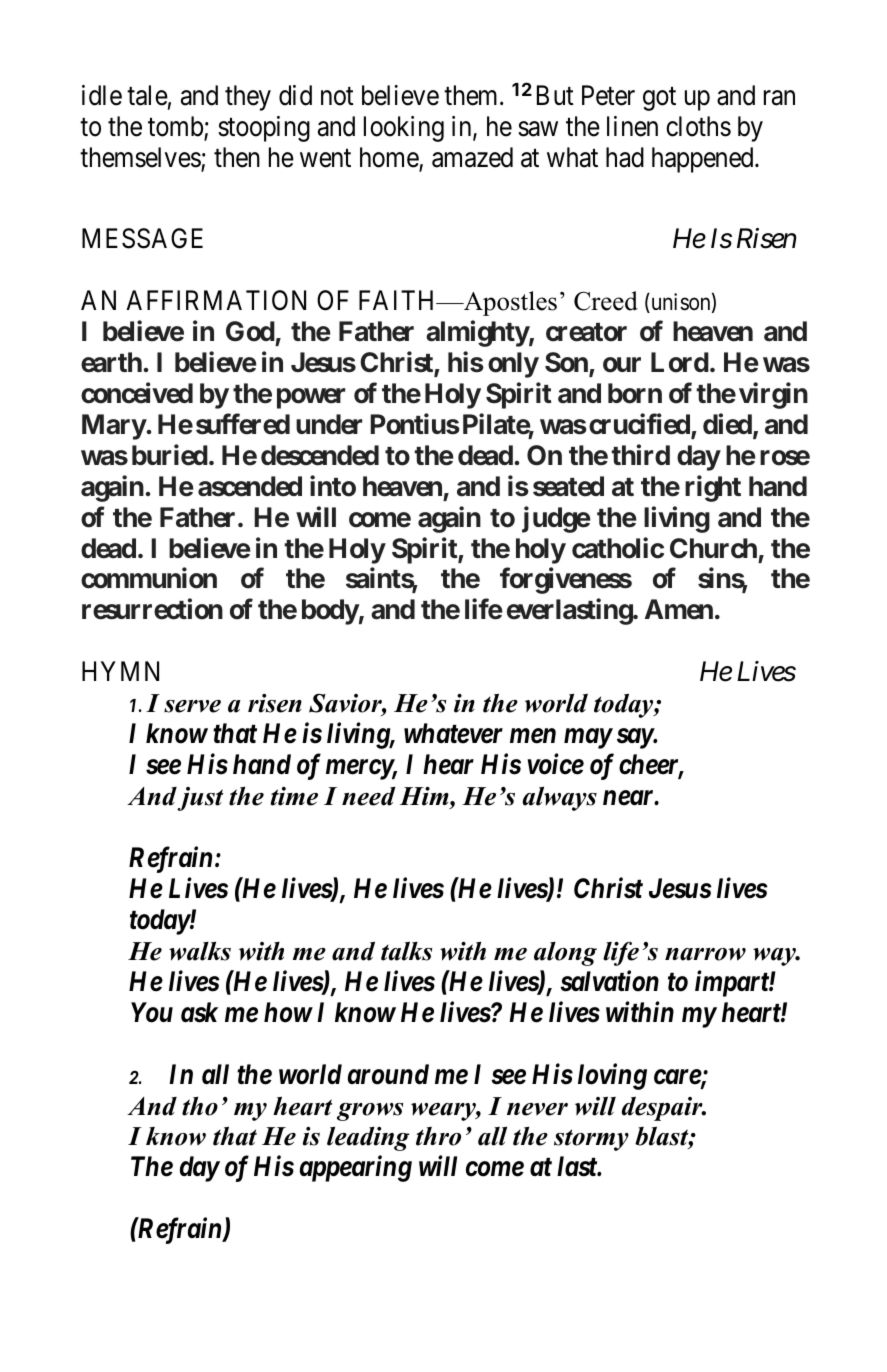 The width and height of the screenshot is (887, 1372). What do you see at coordinates (200, 951) in the screenshot?
I see `walks` at bounding box center [200, 951].
